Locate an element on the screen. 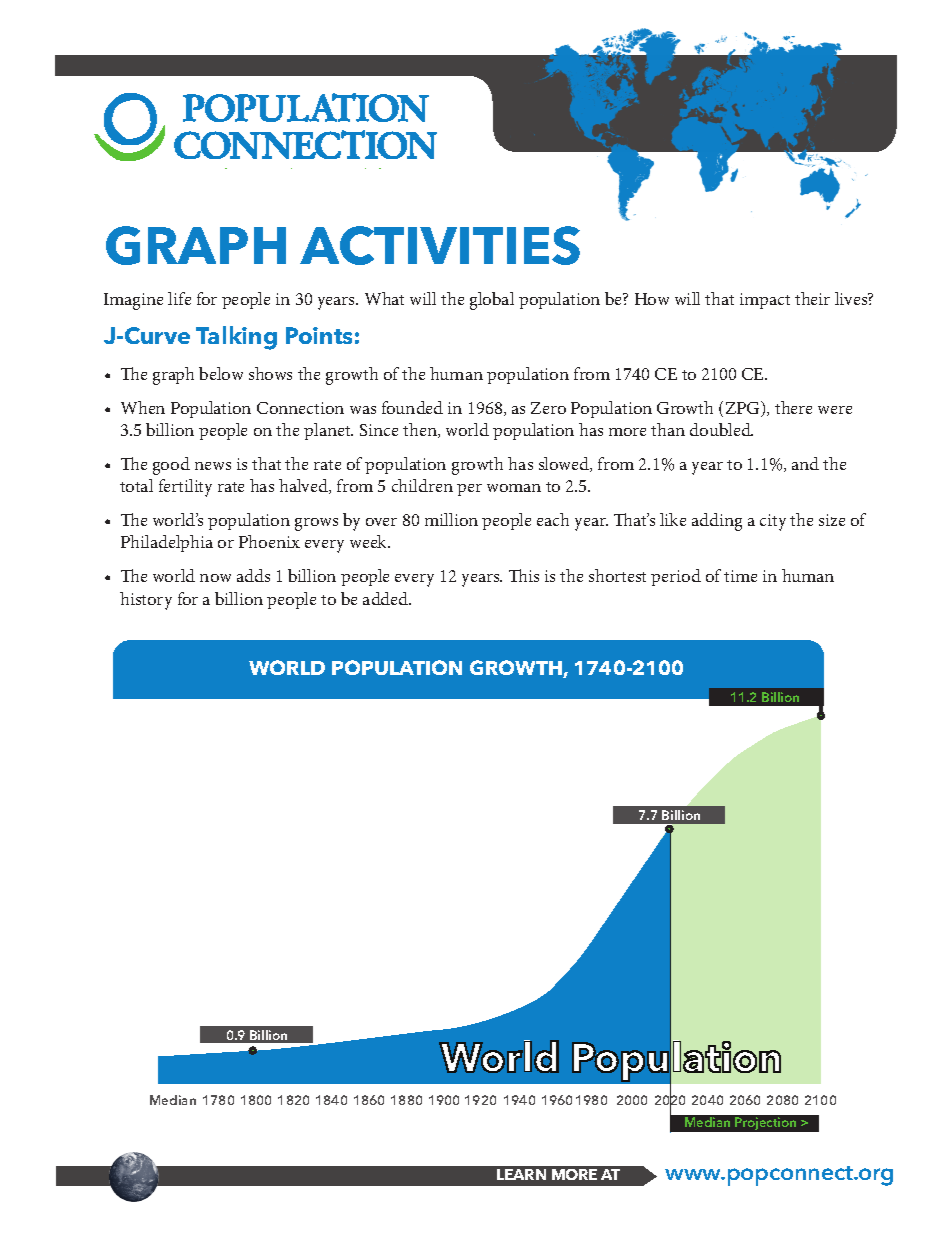 The width and height of the screenshot is (952, 1233). period is located at coordinates (676, 577).
